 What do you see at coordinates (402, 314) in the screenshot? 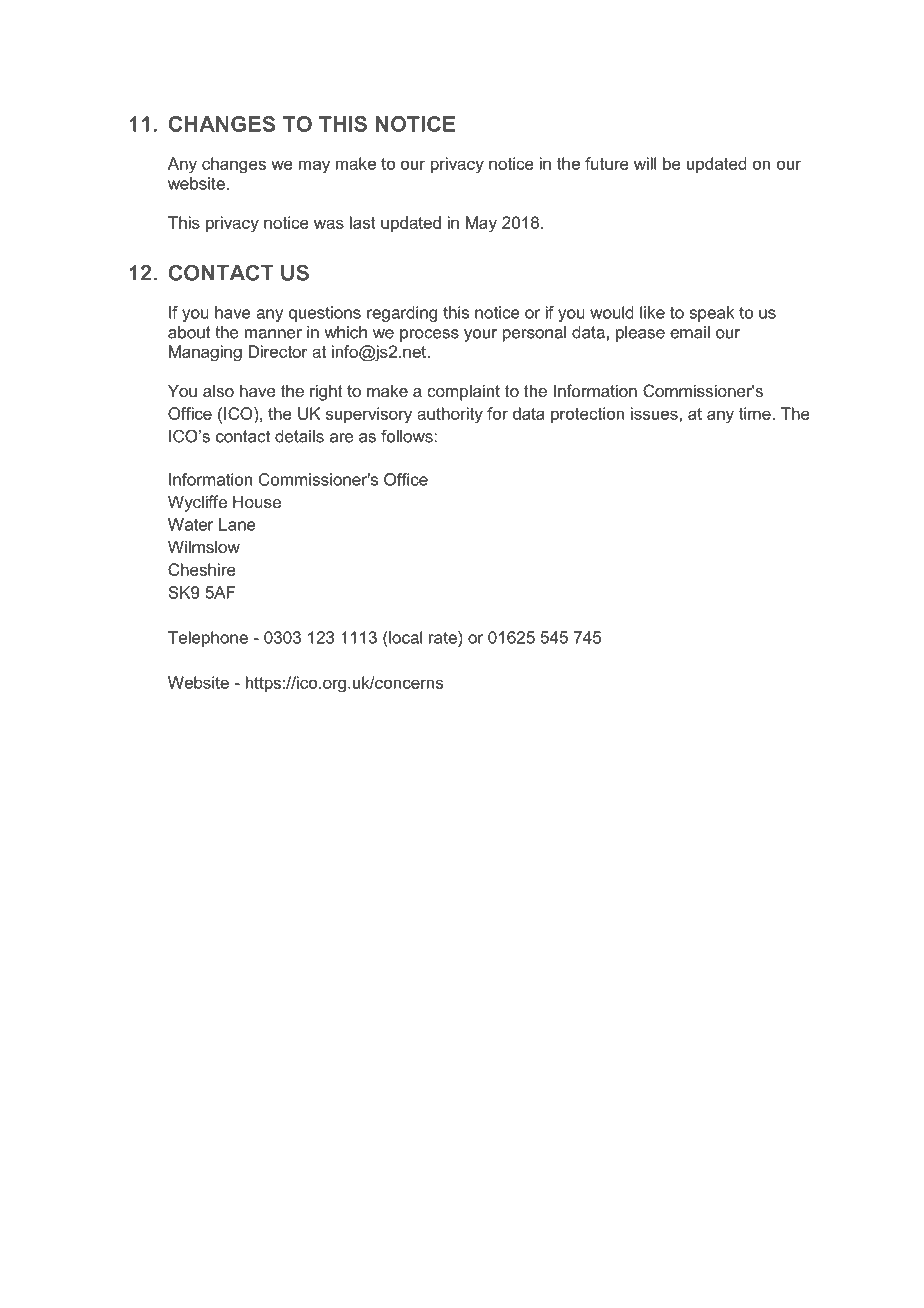
I see `regarding` at bounding box center [402, 314].
